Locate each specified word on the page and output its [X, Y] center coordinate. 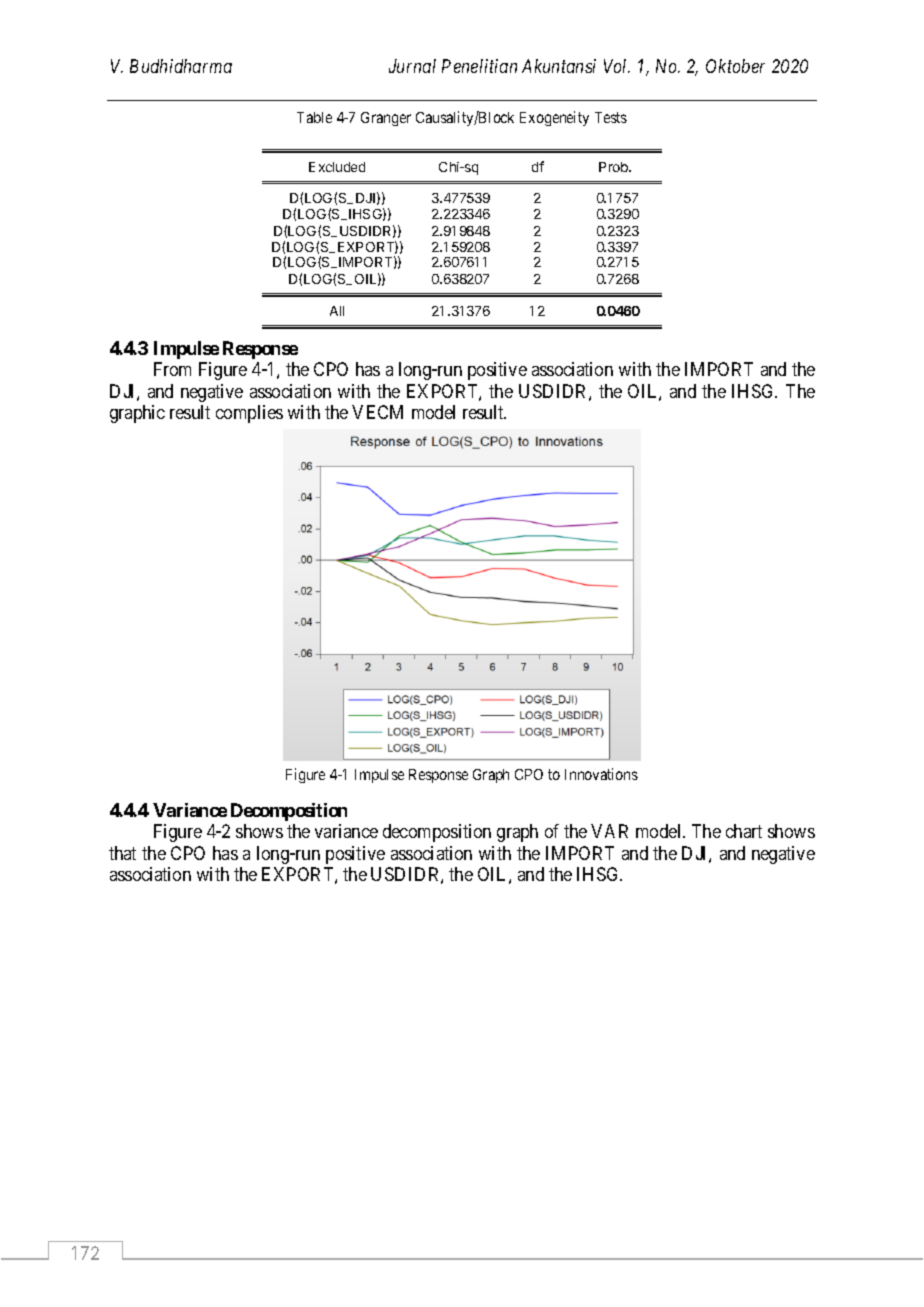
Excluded [337, 167]
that [122, 853]
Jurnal [412, 66]
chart [744, 831]
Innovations [601, 774]
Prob [614, 167]
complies [249, 414]
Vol [617, 66]
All [337, 311]
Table [314, 117]
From [172, 369]
